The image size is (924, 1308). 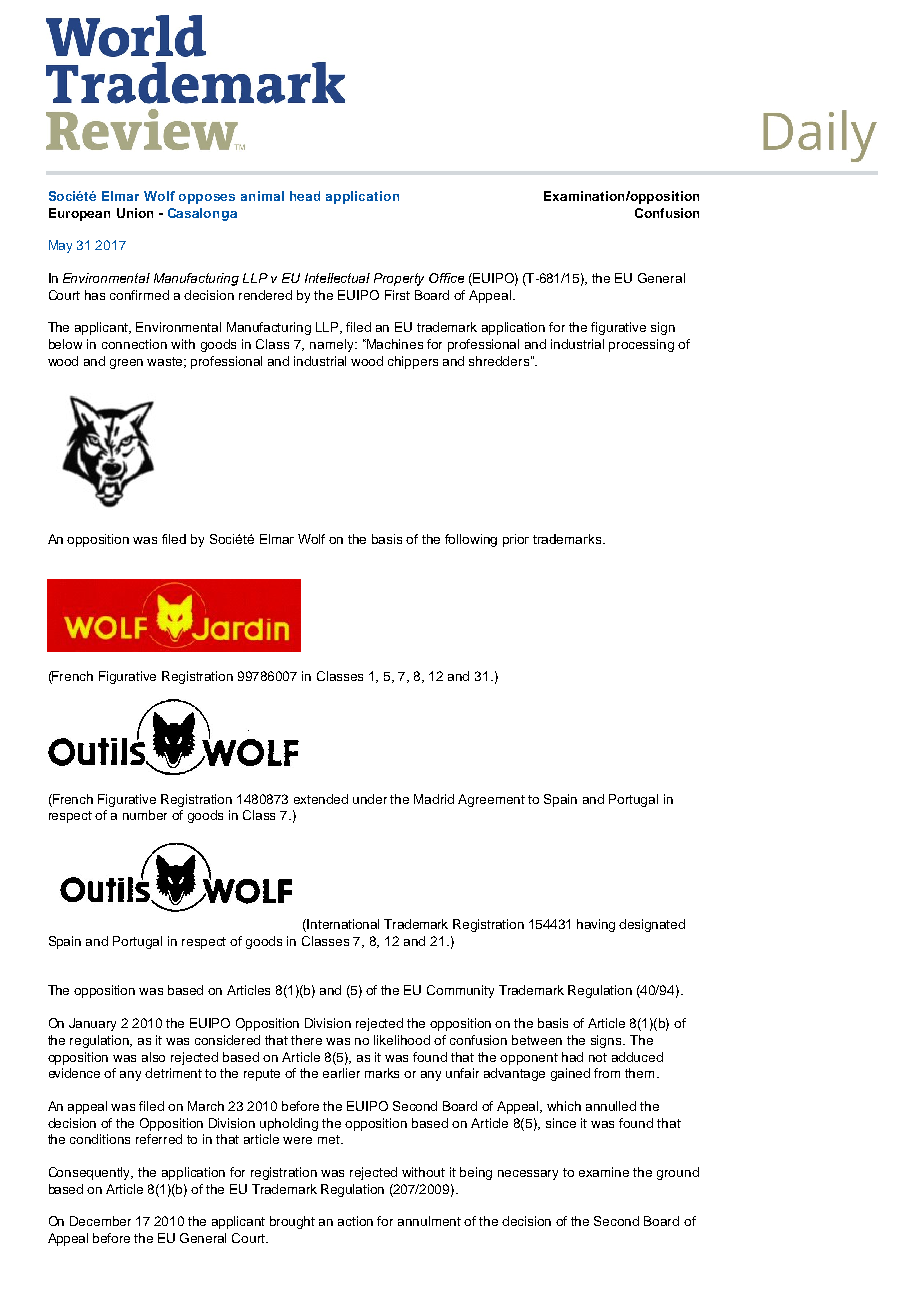 What do you see at coordinates (355, 1221) in the screenshot?
I see `action` at bounding box center [355, 1221].
